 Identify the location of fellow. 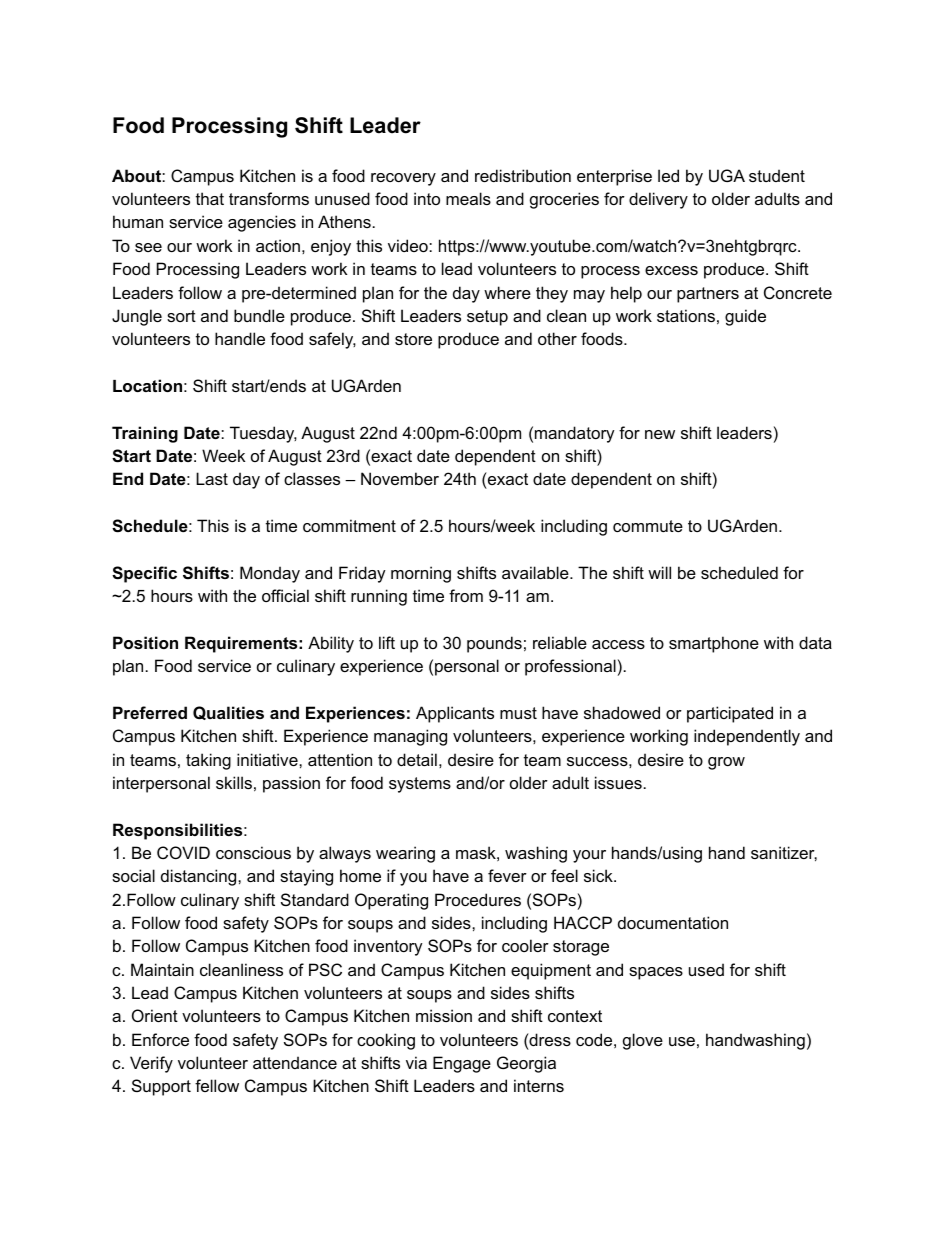
(217, 1085).
